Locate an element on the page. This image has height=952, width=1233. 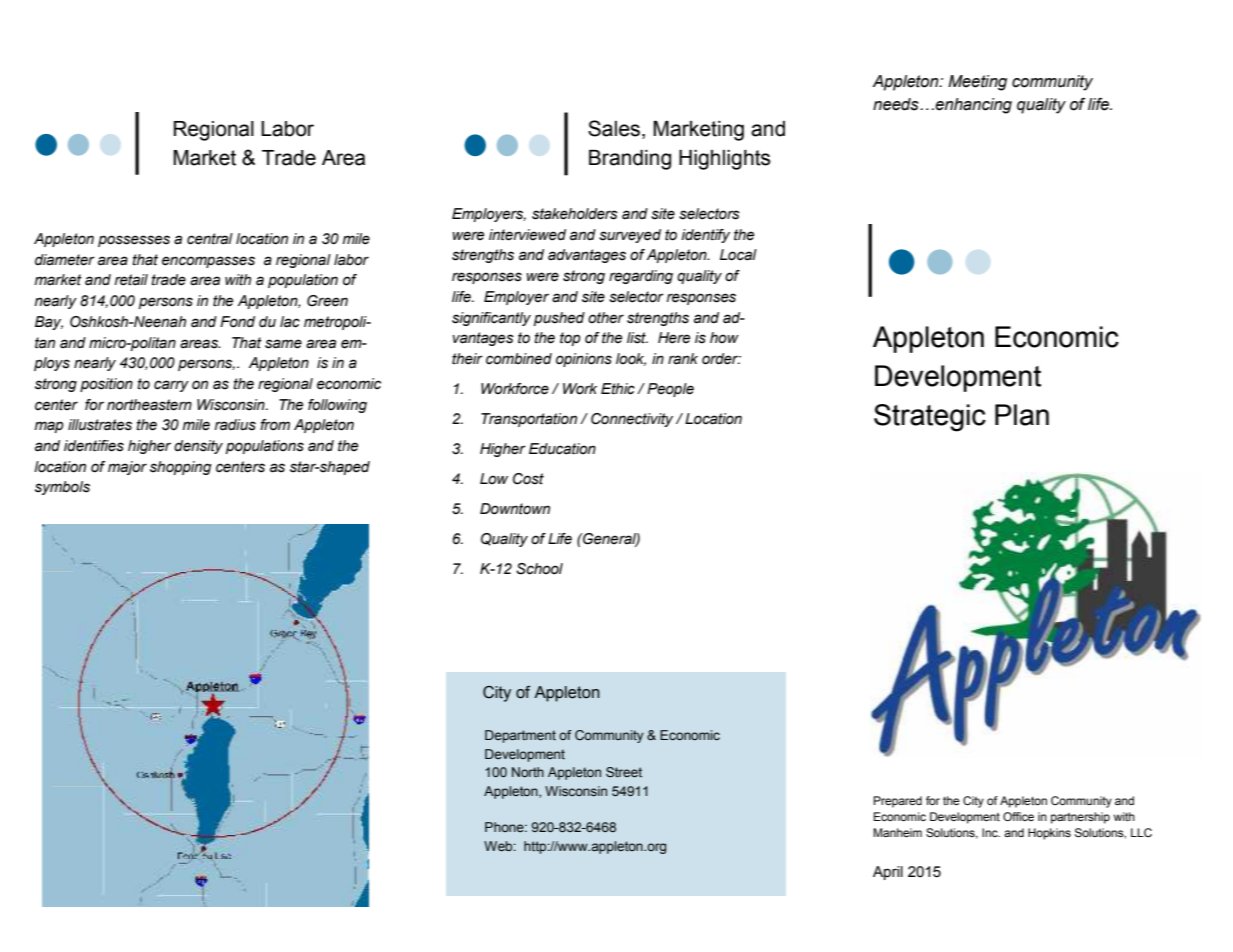
shopping is located at coordinates (181, 468).
